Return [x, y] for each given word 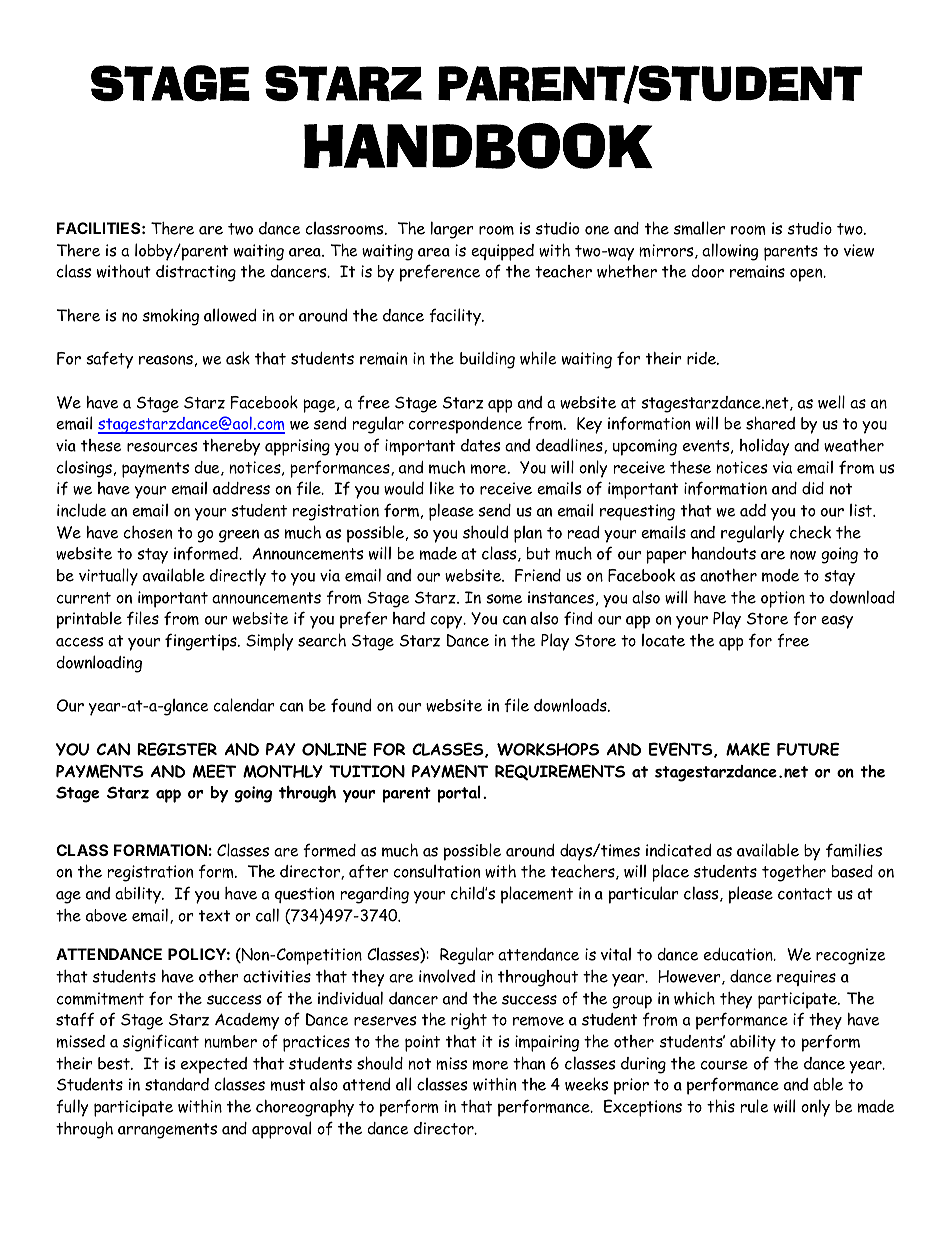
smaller [699, 228]
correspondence [465, 425]
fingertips [202, 642]
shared [770, 423]
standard [177, 1084]
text [214, 916]
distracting [196, 273]
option [783, 599]
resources [162, 447]
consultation [437, 871]
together [794, 873]
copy [448, 622]
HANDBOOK [478, 146]
